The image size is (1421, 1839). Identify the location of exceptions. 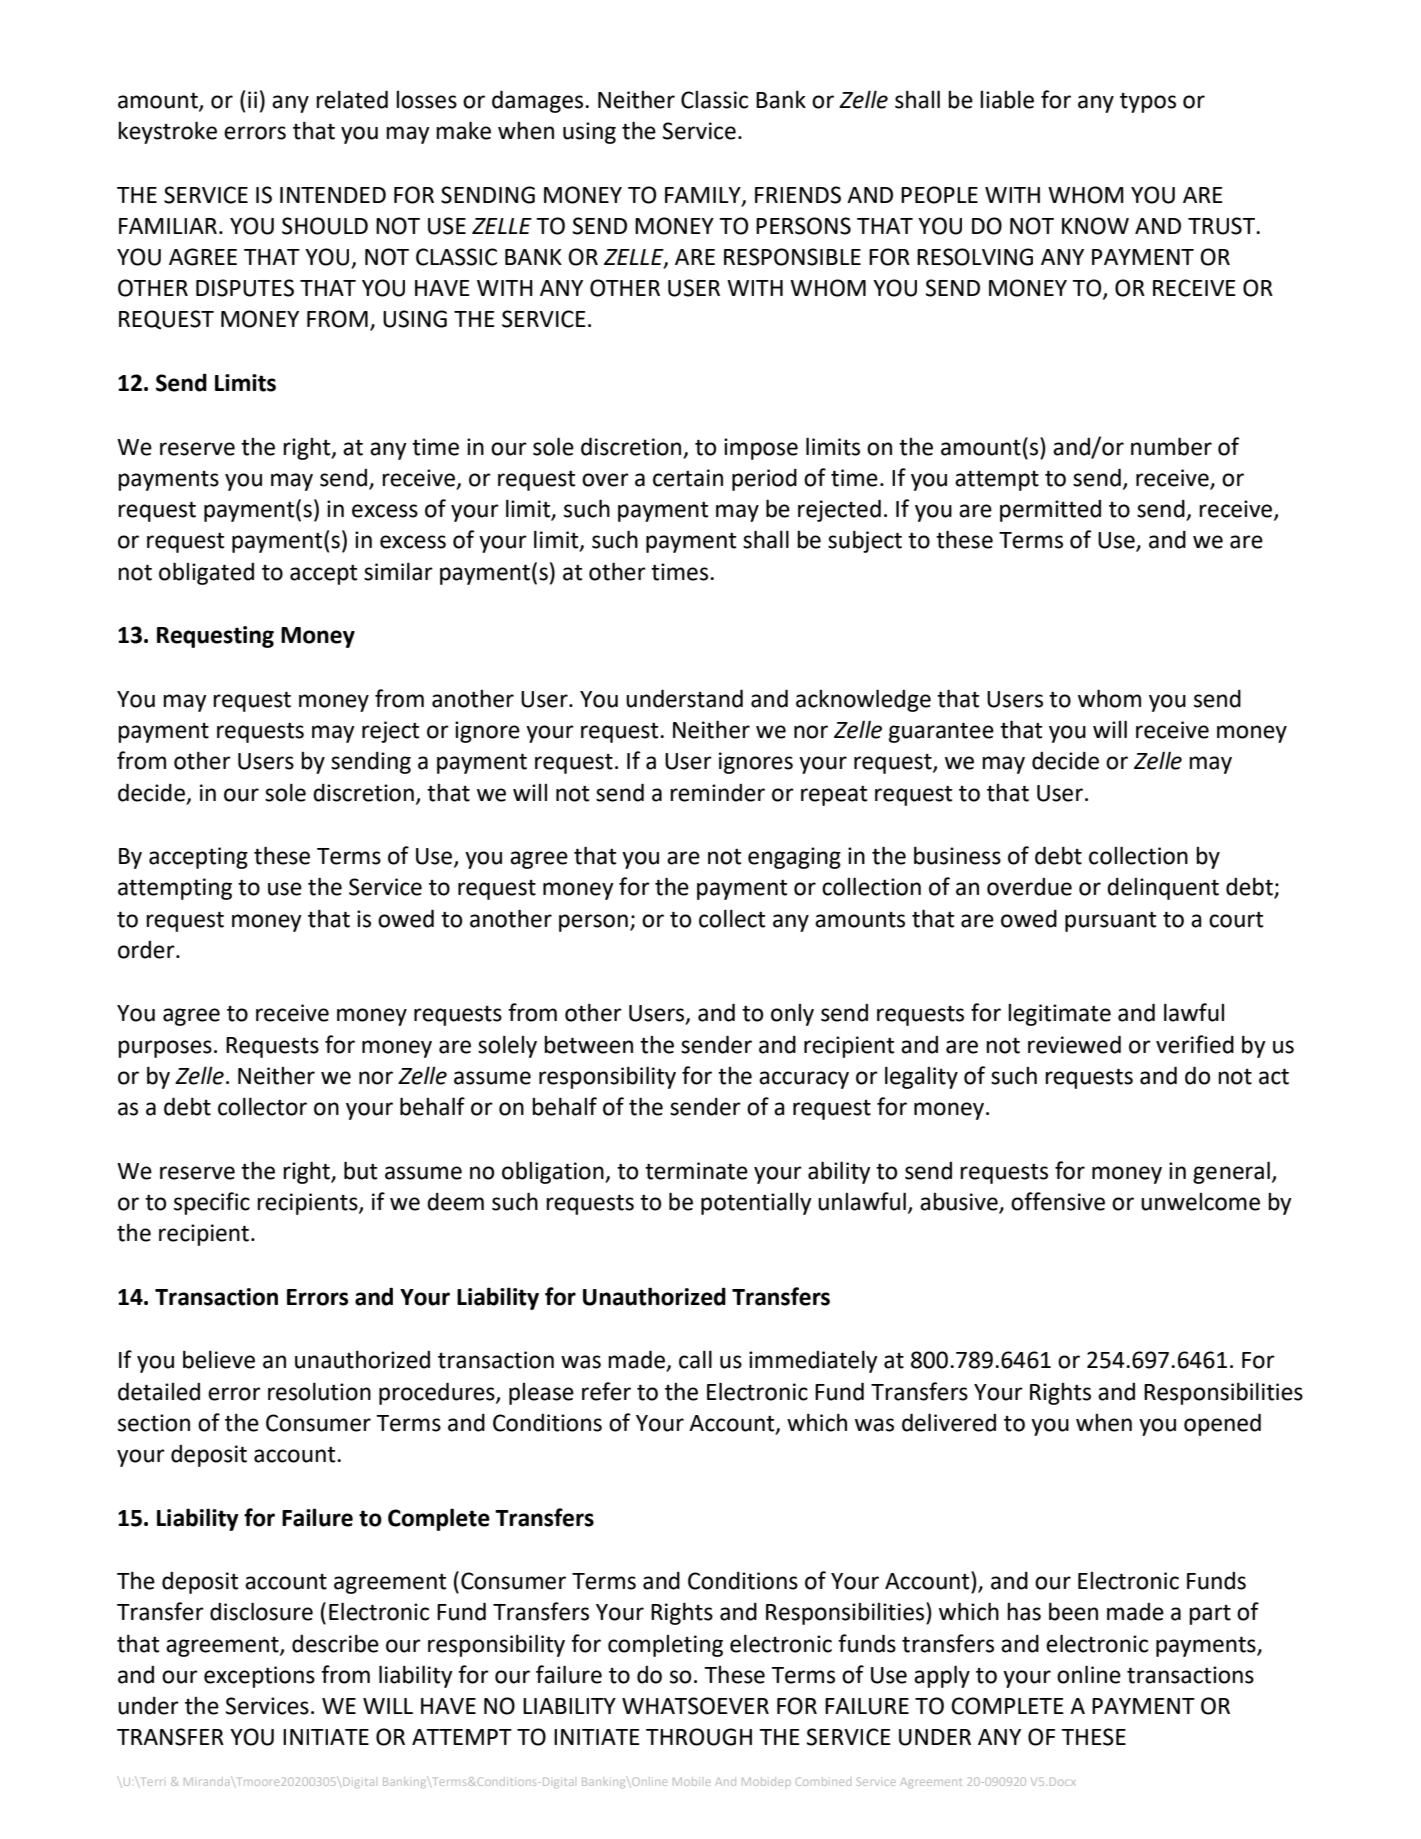
(259, 1677).
